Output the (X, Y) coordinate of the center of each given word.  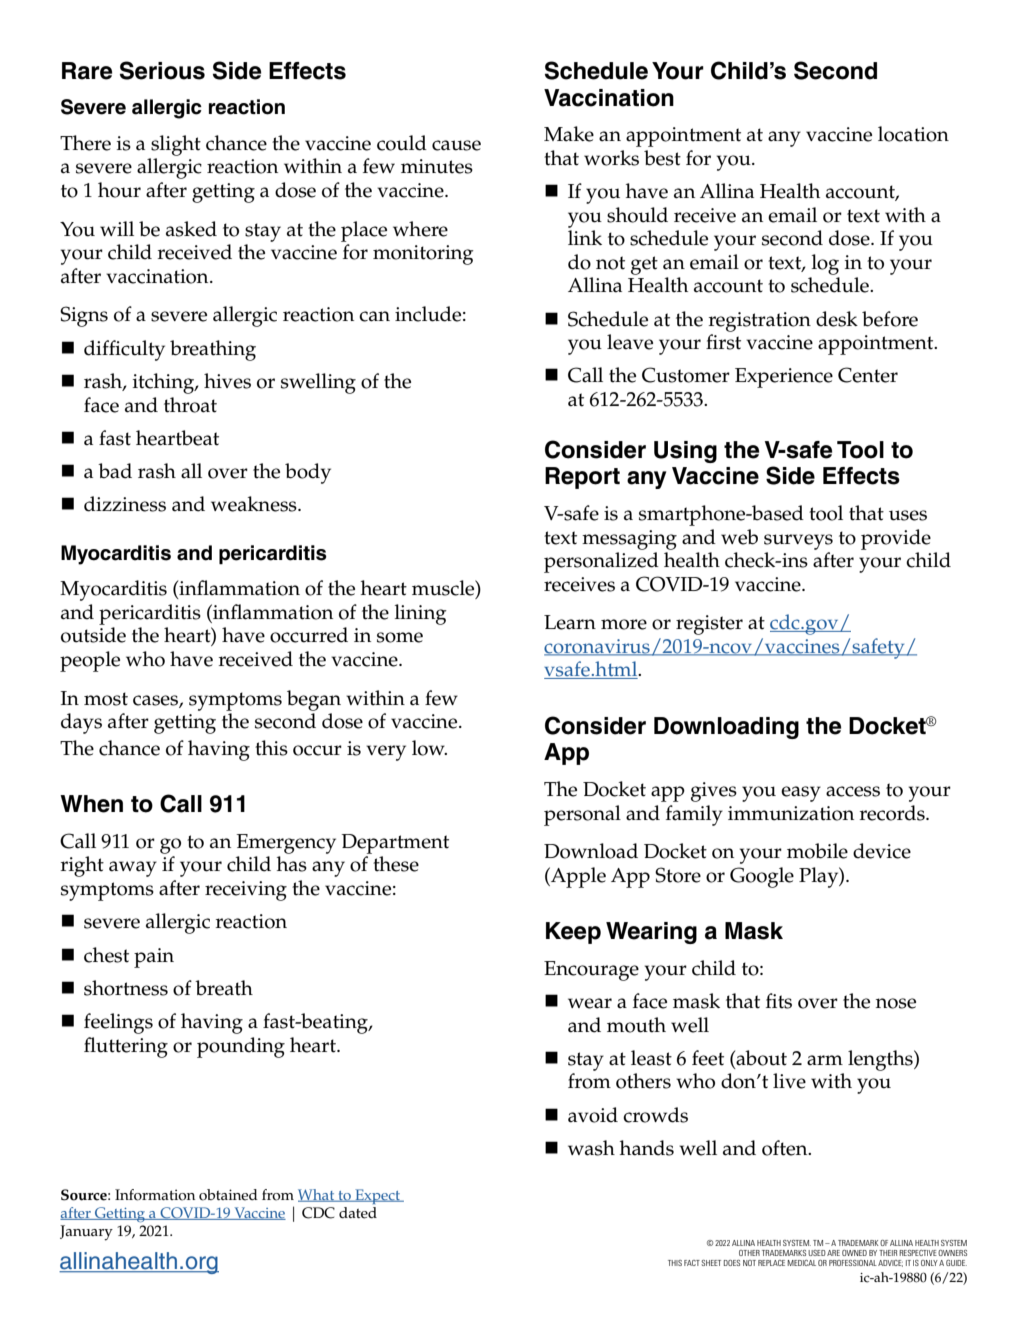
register (709, 625)
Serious (162, 70)
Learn (570, 622)
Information (155, 1195)
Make (569, 134)
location (913, 134)
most (106, 699)
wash (591, 1148)
